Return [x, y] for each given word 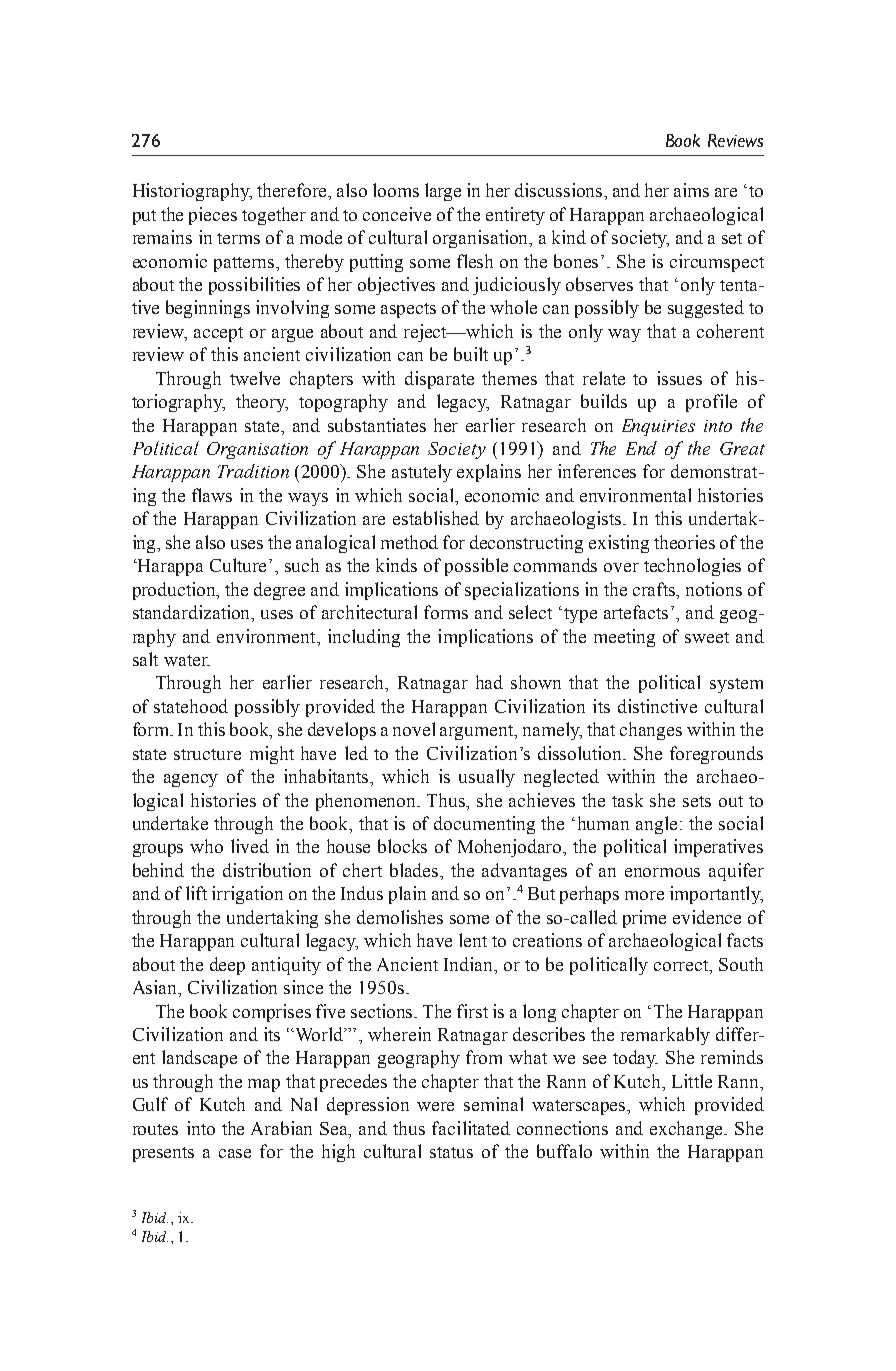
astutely [422, 473]
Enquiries [658, 427]
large [443, 192]
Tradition [253, 471]
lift [196, 893]
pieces [213, 216]
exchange [688, 1130]
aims [691, 190]
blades [415, 870]
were [435, 1106]
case [235, 1153]
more [644, 895]
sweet [707, 637]
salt [145, 659]
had [489, 682]
